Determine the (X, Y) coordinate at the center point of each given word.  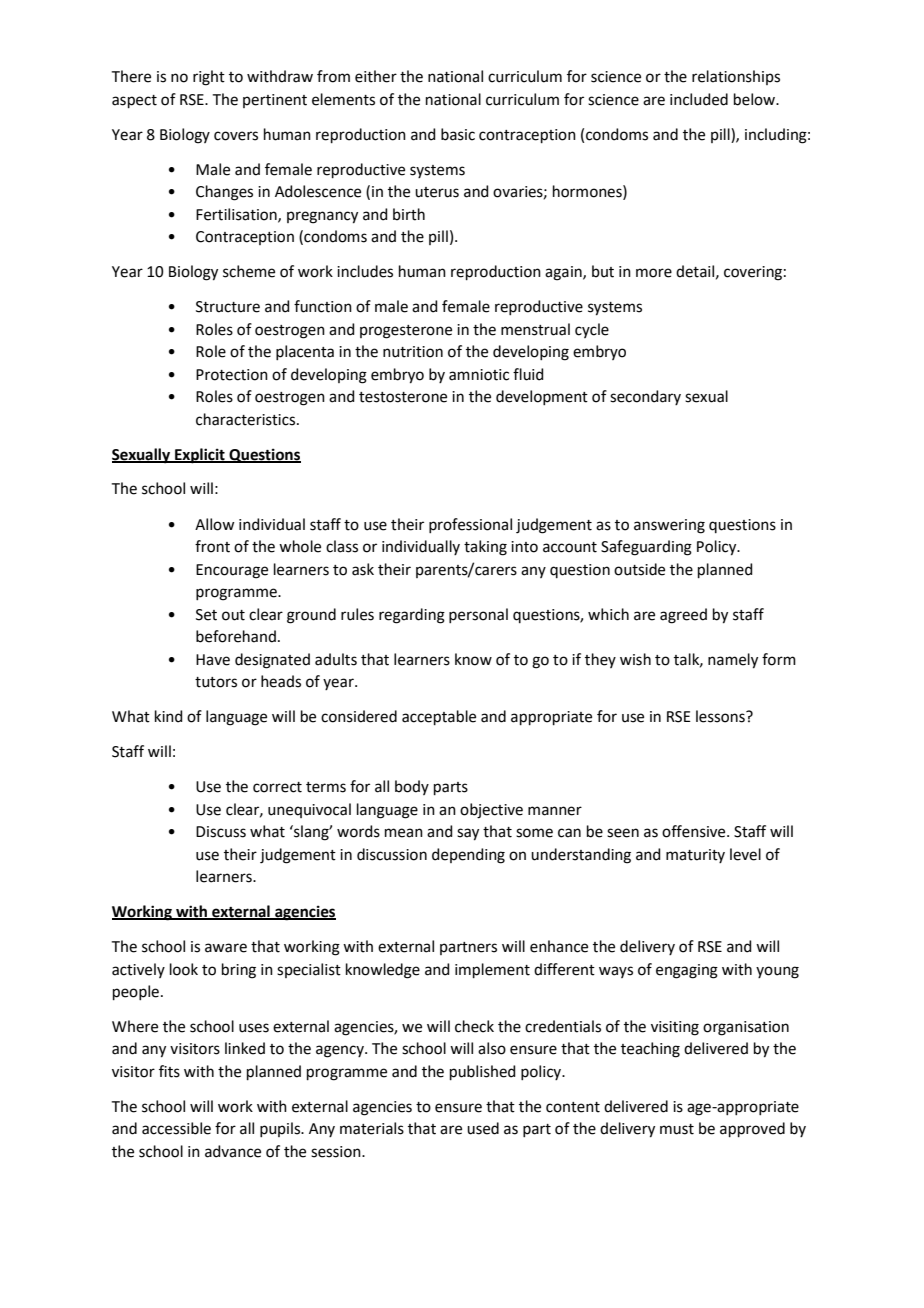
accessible (176, 1128)
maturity (695, 856)
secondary (645, 397)
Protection (232, 375)
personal (478, 615)
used (483, 1128)
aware (226, 948)
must (677, 1129)
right (209, 78)
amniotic (479, 375)
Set (206, 615)
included (699, 99)
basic (458, 134)
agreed (683, 616)
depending (468, 856)
